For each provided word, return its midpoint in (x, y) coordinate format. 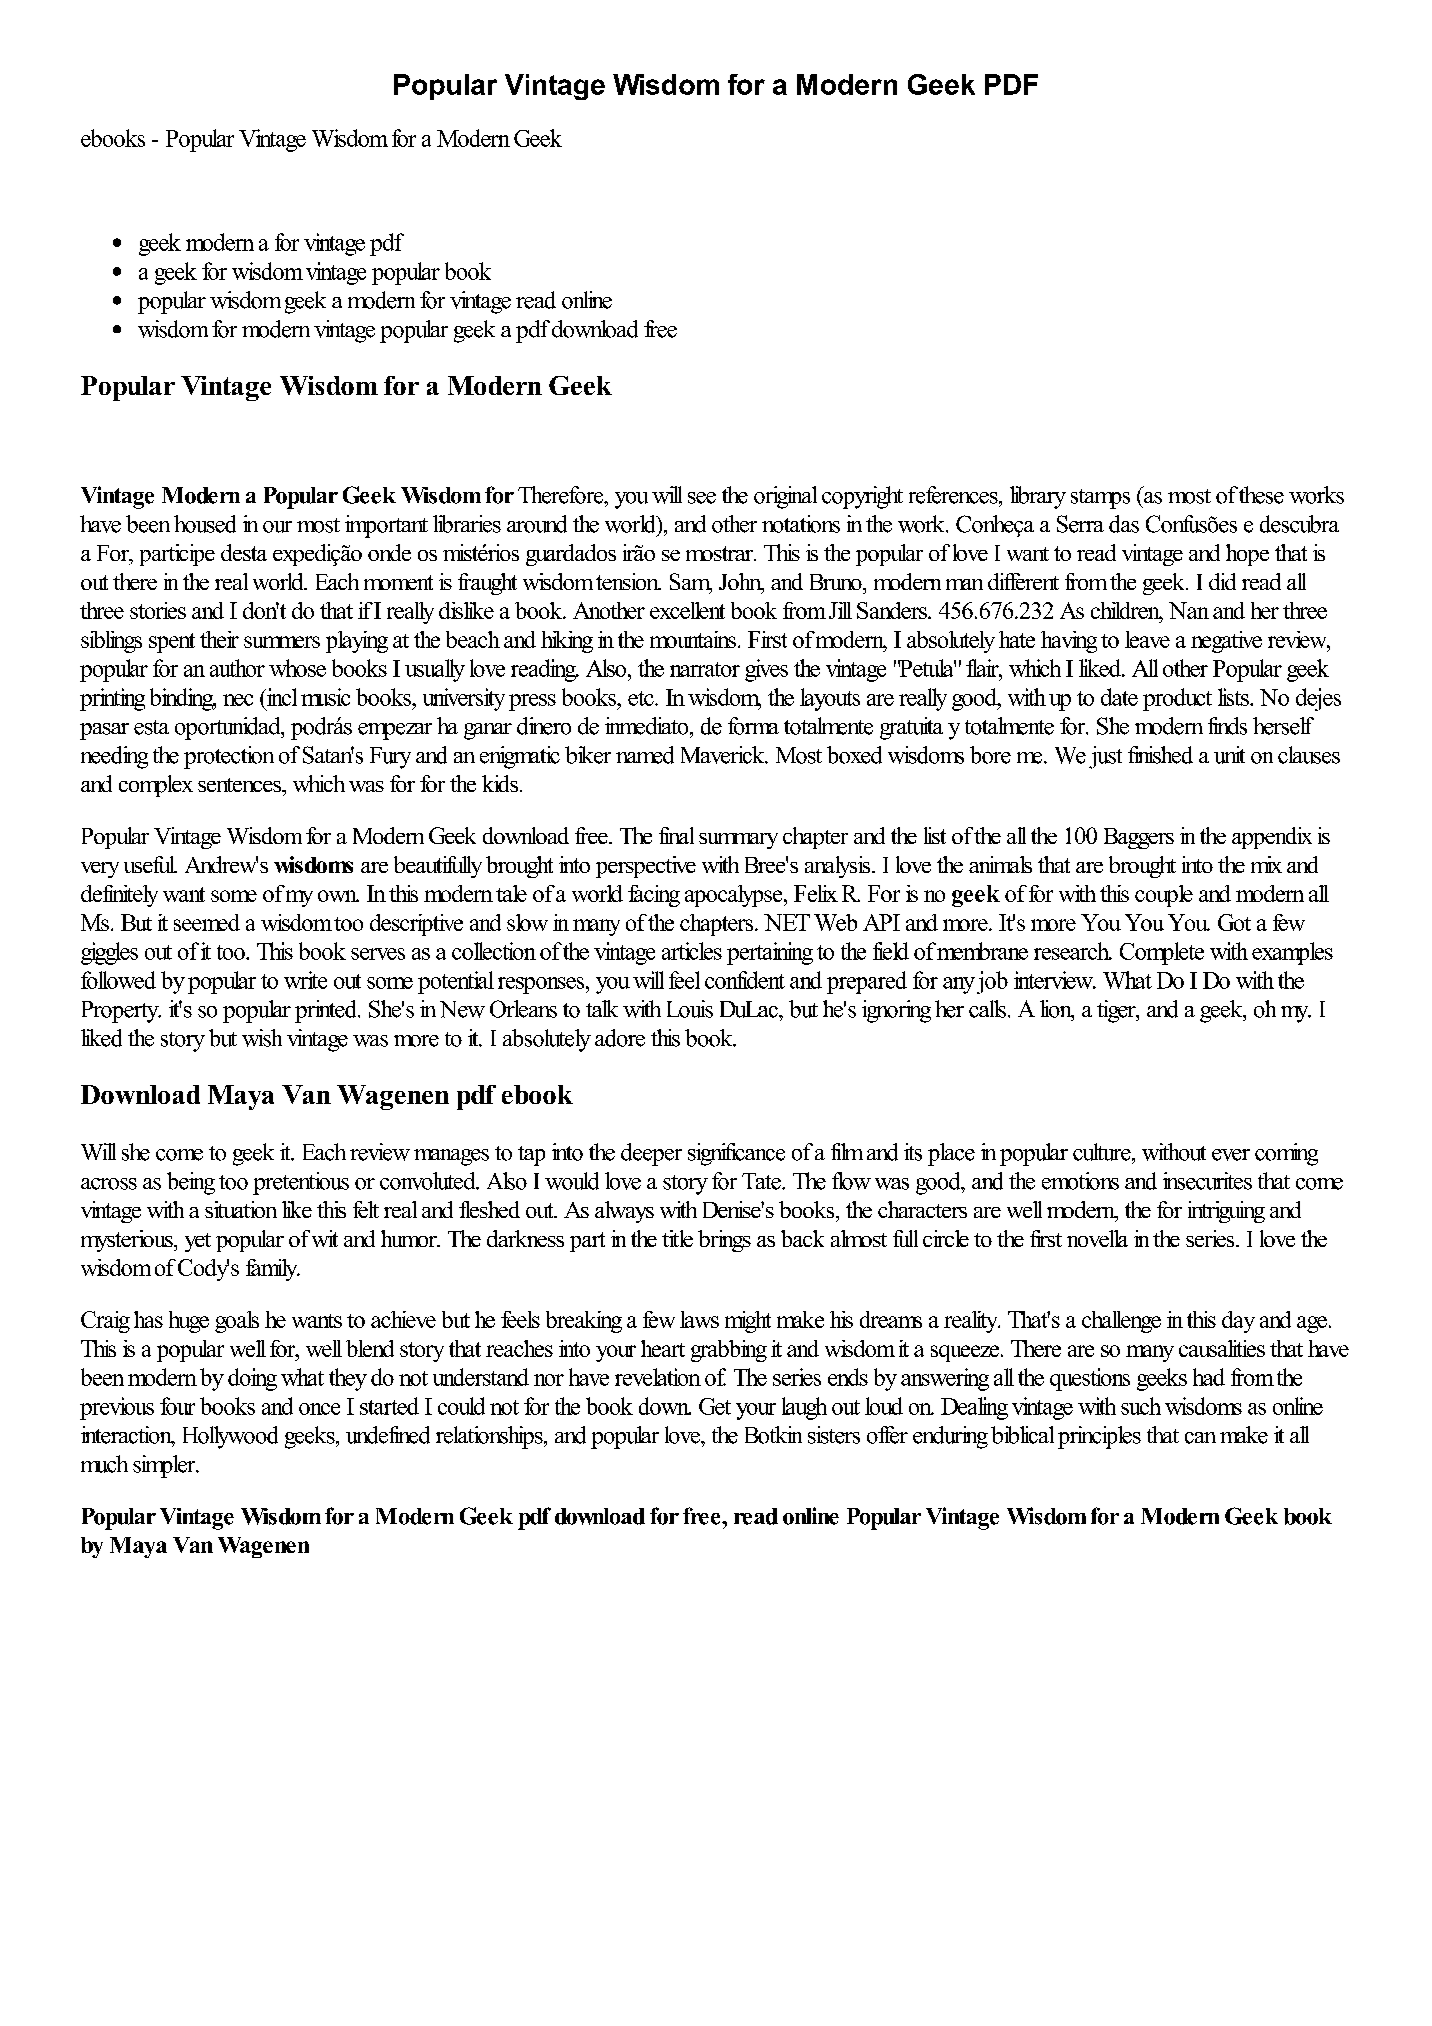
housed (205, 524)
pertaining (770, 953)
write (305, 980)
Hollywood (230, 1437)
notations (801, 524)
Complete (1162, 953)
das (1124, 524)
